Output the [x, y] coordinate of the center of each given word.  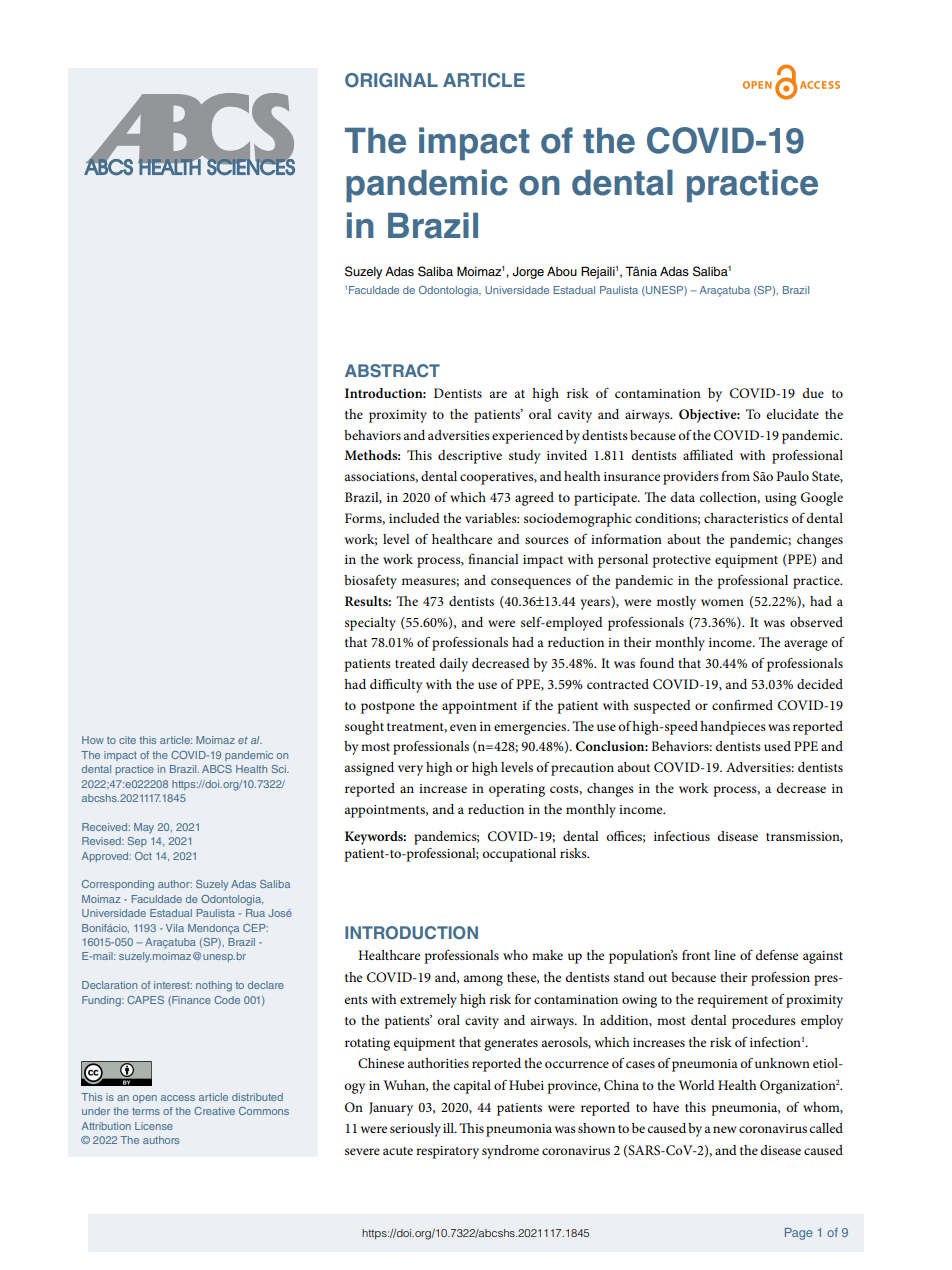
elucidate [792, 414]
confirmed [742, 704]
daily [453, 665]
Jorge [528, 273]
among [483, 980]
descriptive [470, 457]
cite [127, 740]
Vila [175, 928]
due [813, 393]
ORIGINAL [391, 80]
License [154, 1126]
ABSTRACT [392, 371]
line [725, 955]
